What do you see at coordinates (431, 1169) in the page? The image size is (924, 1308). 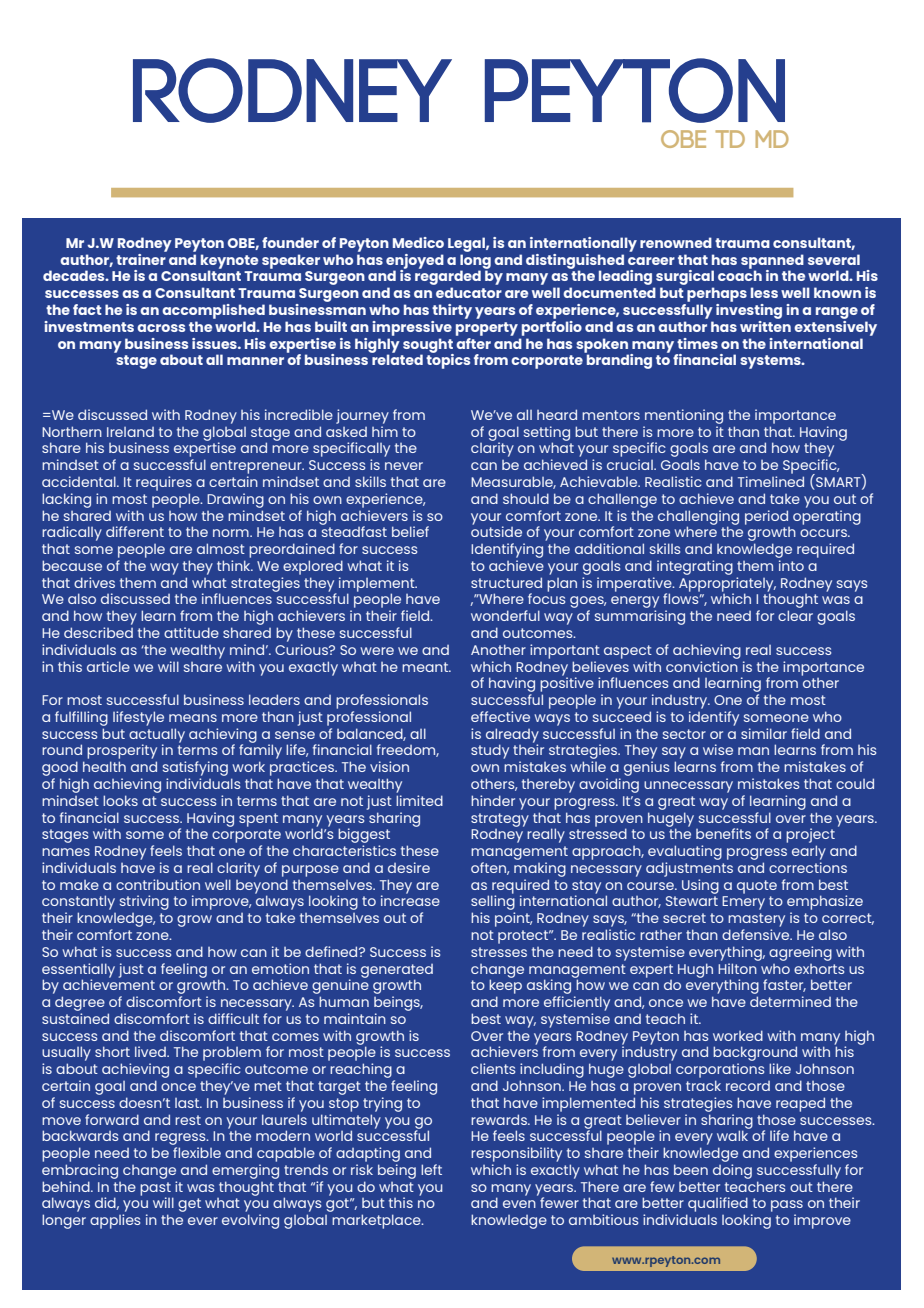 I see `left` at bounding box center [431, 1169].
